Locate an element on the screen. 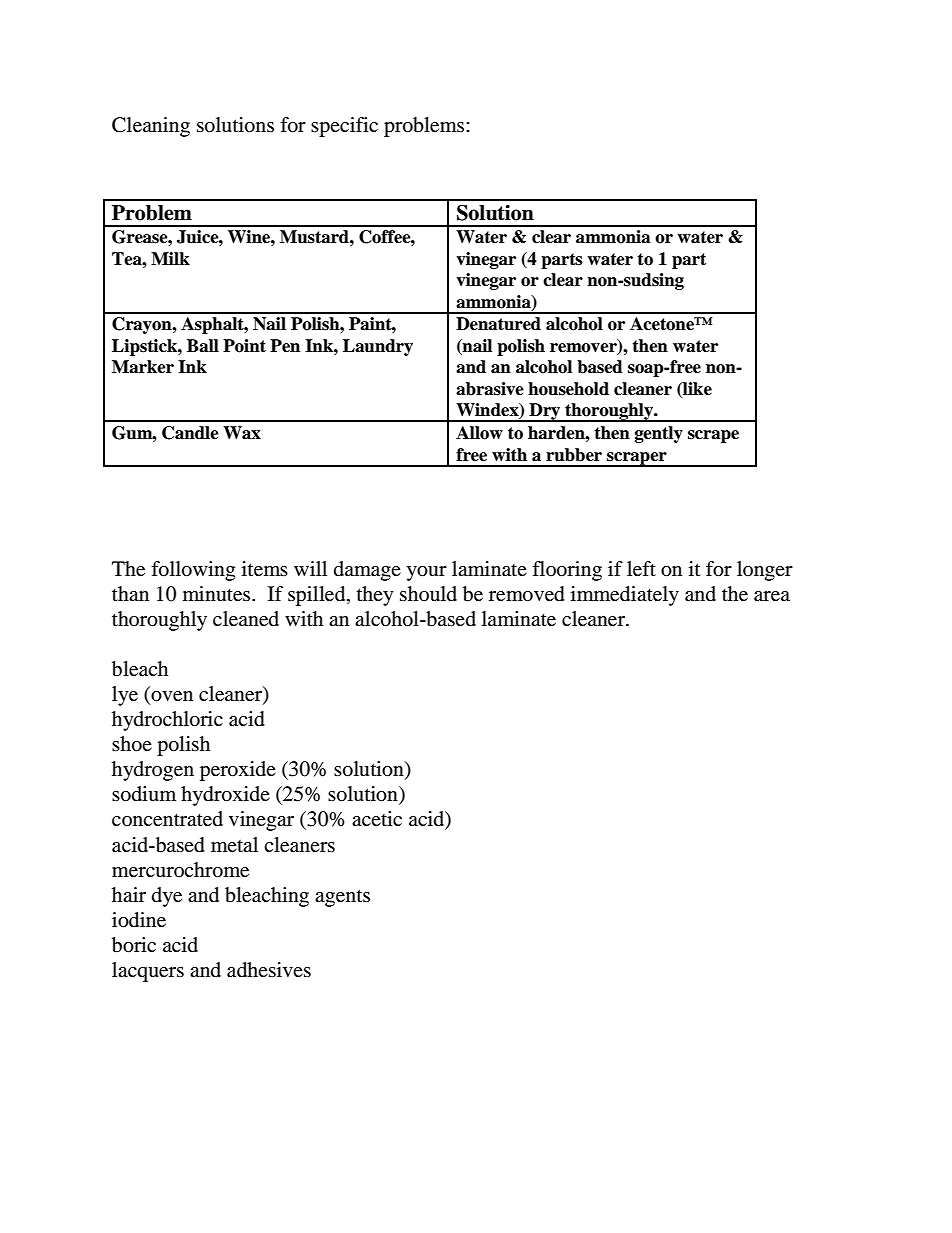 The image size is (952, 1233). Wax is located at coordinates (242, 433).
